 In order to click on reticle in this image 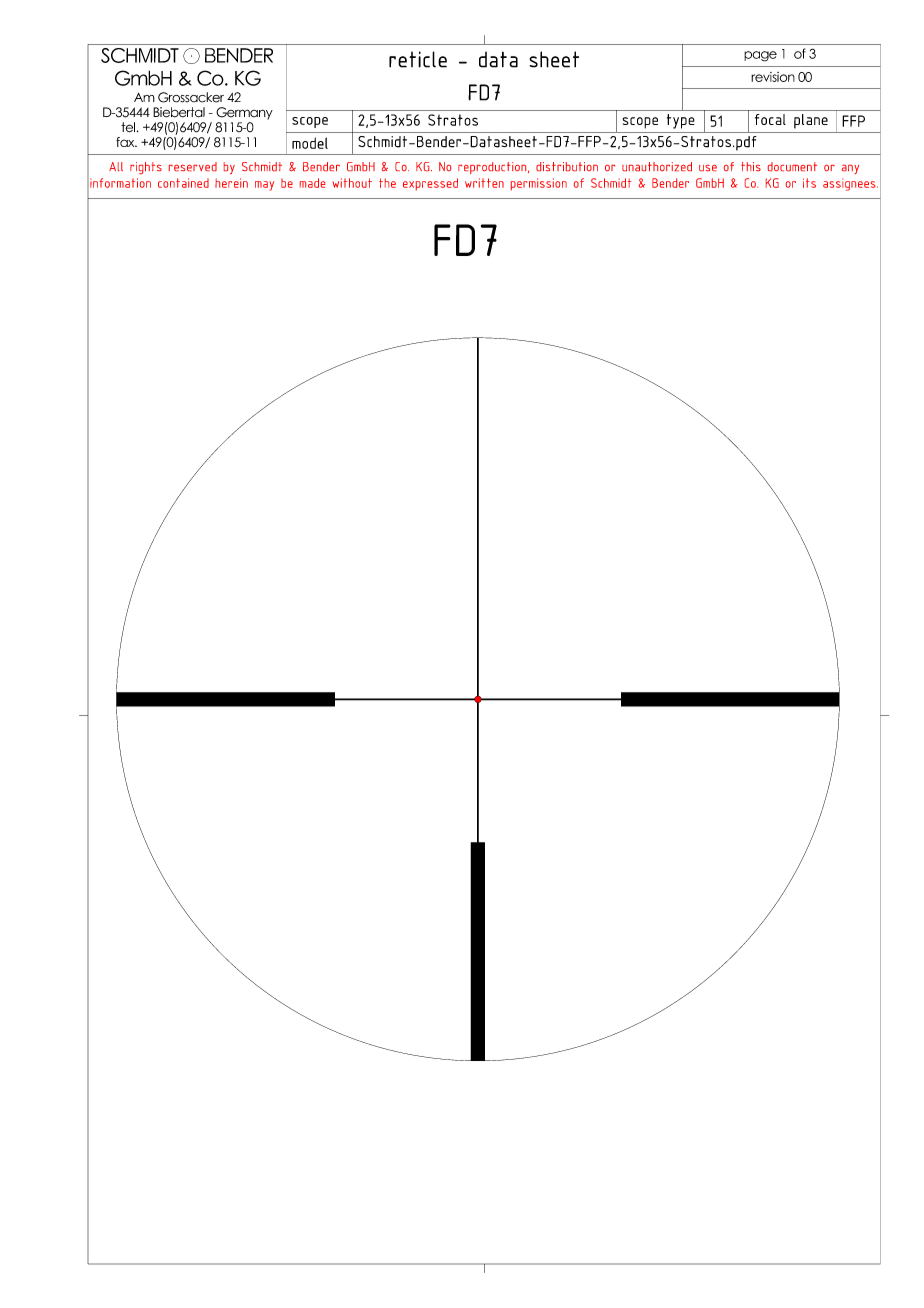, I will do `click(418, 59)`.
